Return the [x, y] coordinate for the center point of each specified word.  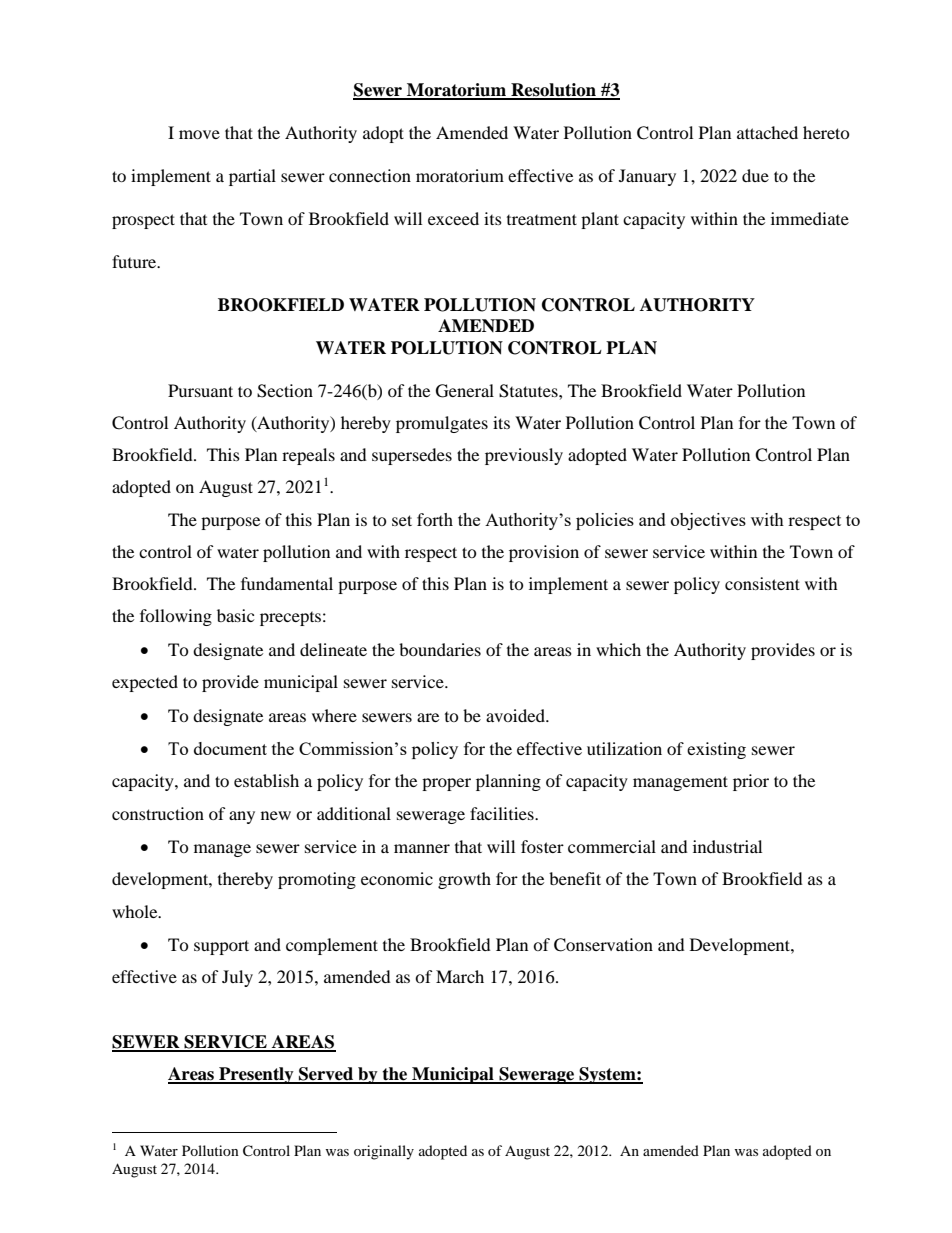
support [221, 947]
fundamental [287, 583]
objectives [708, 521]
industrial [727, 846]
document [230, 748]
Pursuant [200, 390]
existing [716, 750]
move [199, 134]
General [465, 391]
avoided [516, 715]
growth [464, 880]
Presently [256, 1075]
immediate [810, 218]
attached [767, 132]
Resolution [553, 91]
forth [435, 519]
